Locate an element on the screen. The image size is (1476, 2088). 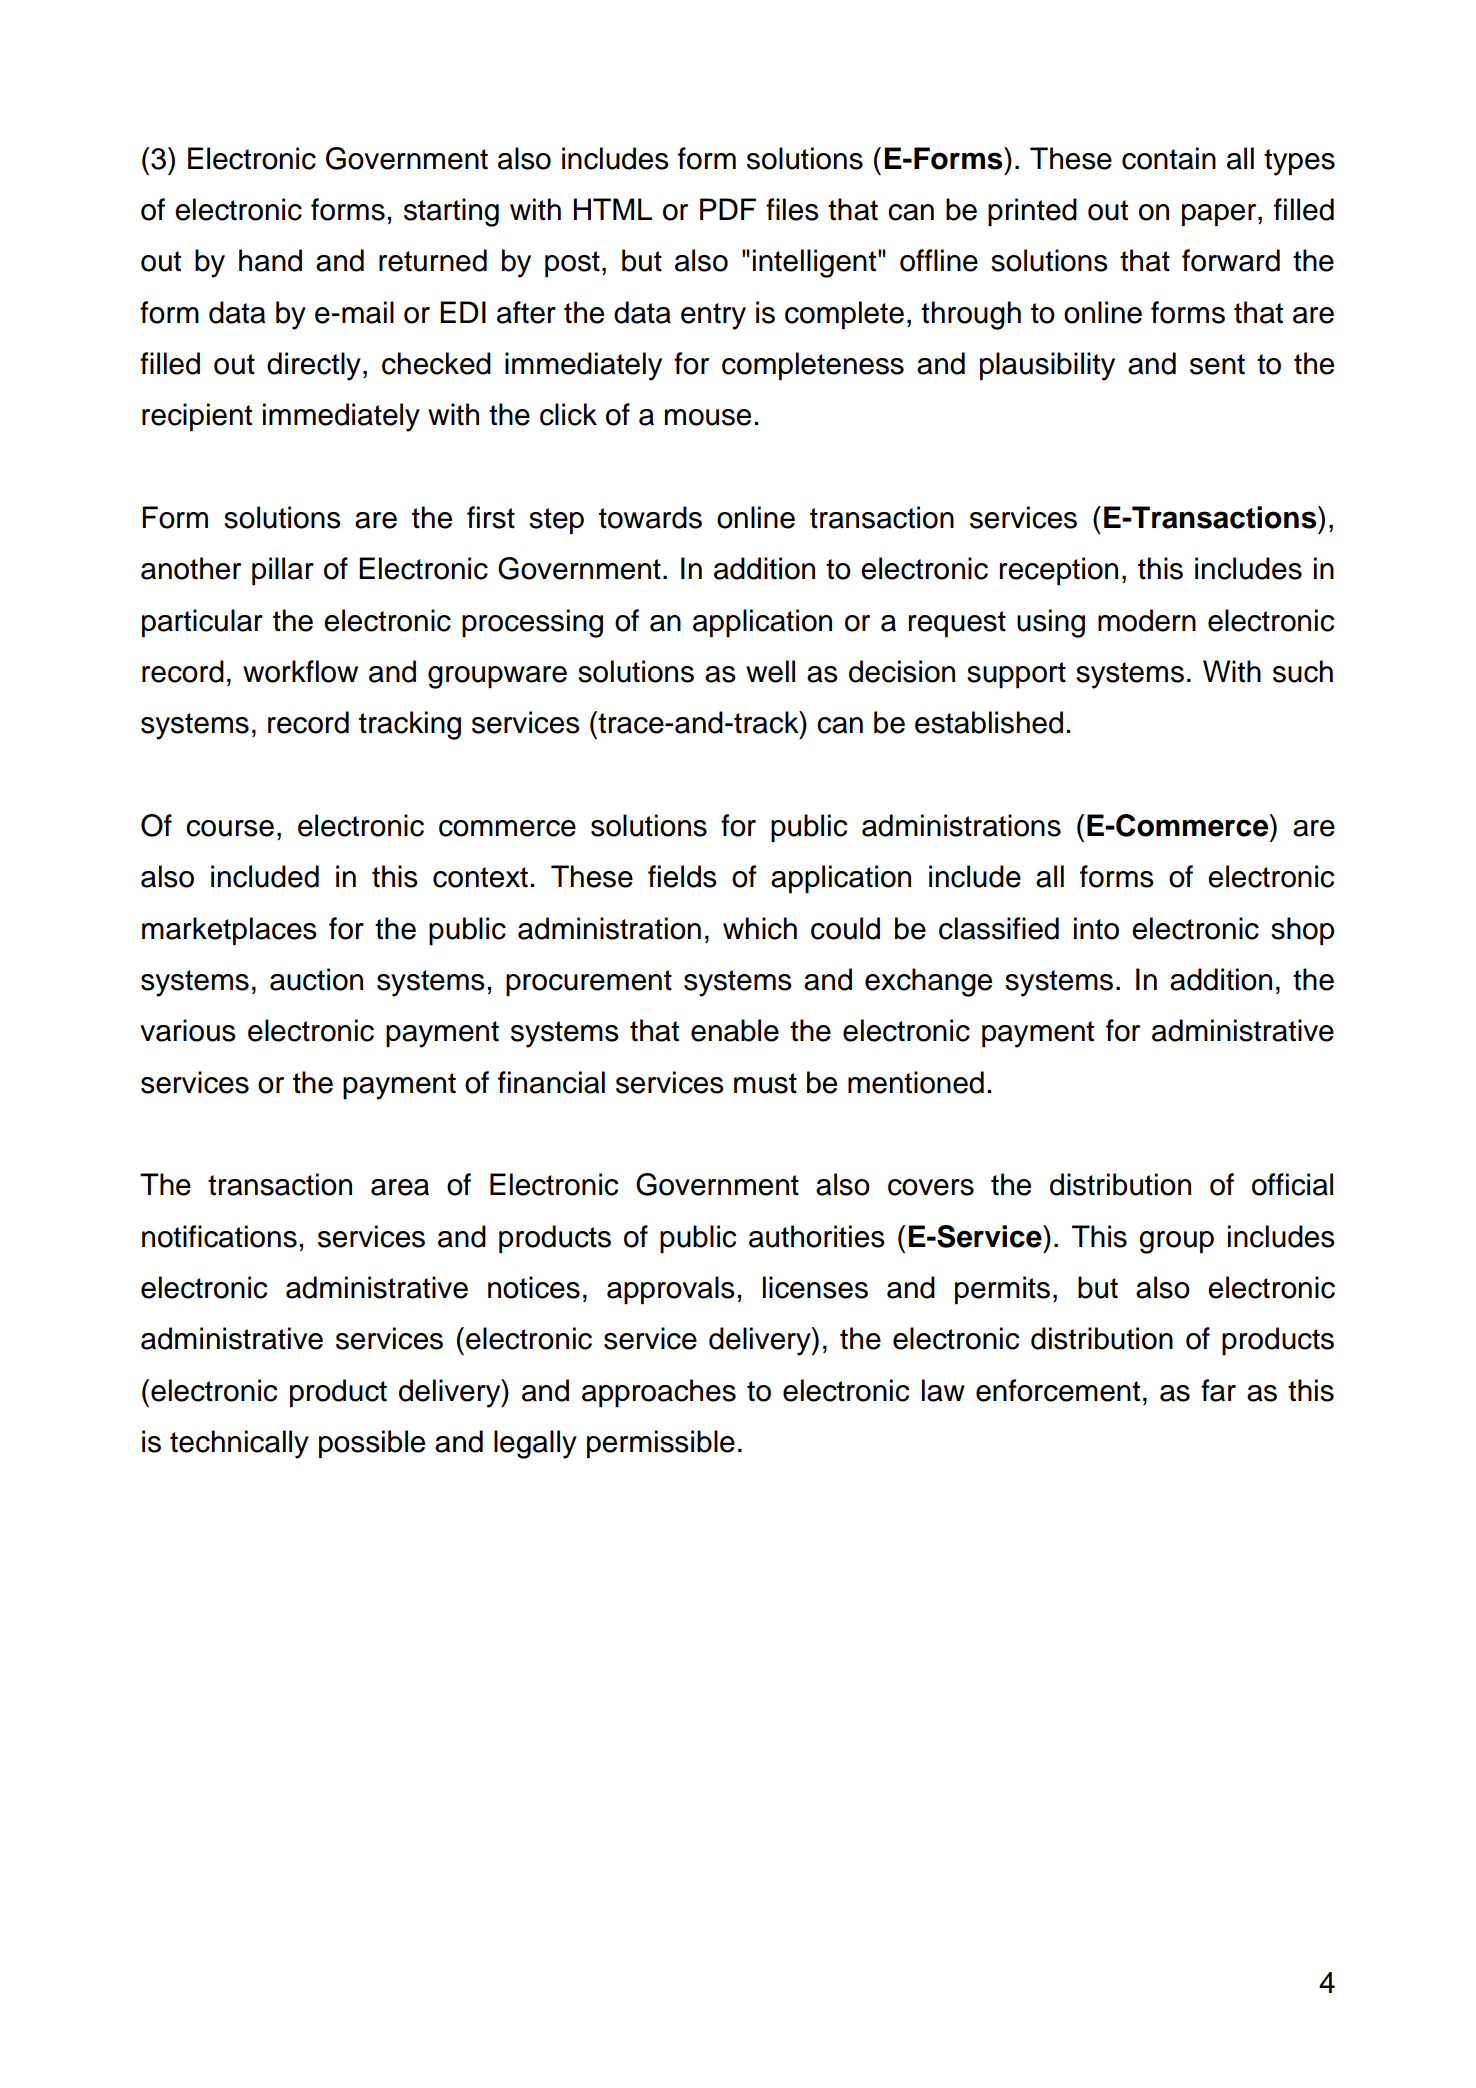
approaches is located at coordinates (659, 1393).
